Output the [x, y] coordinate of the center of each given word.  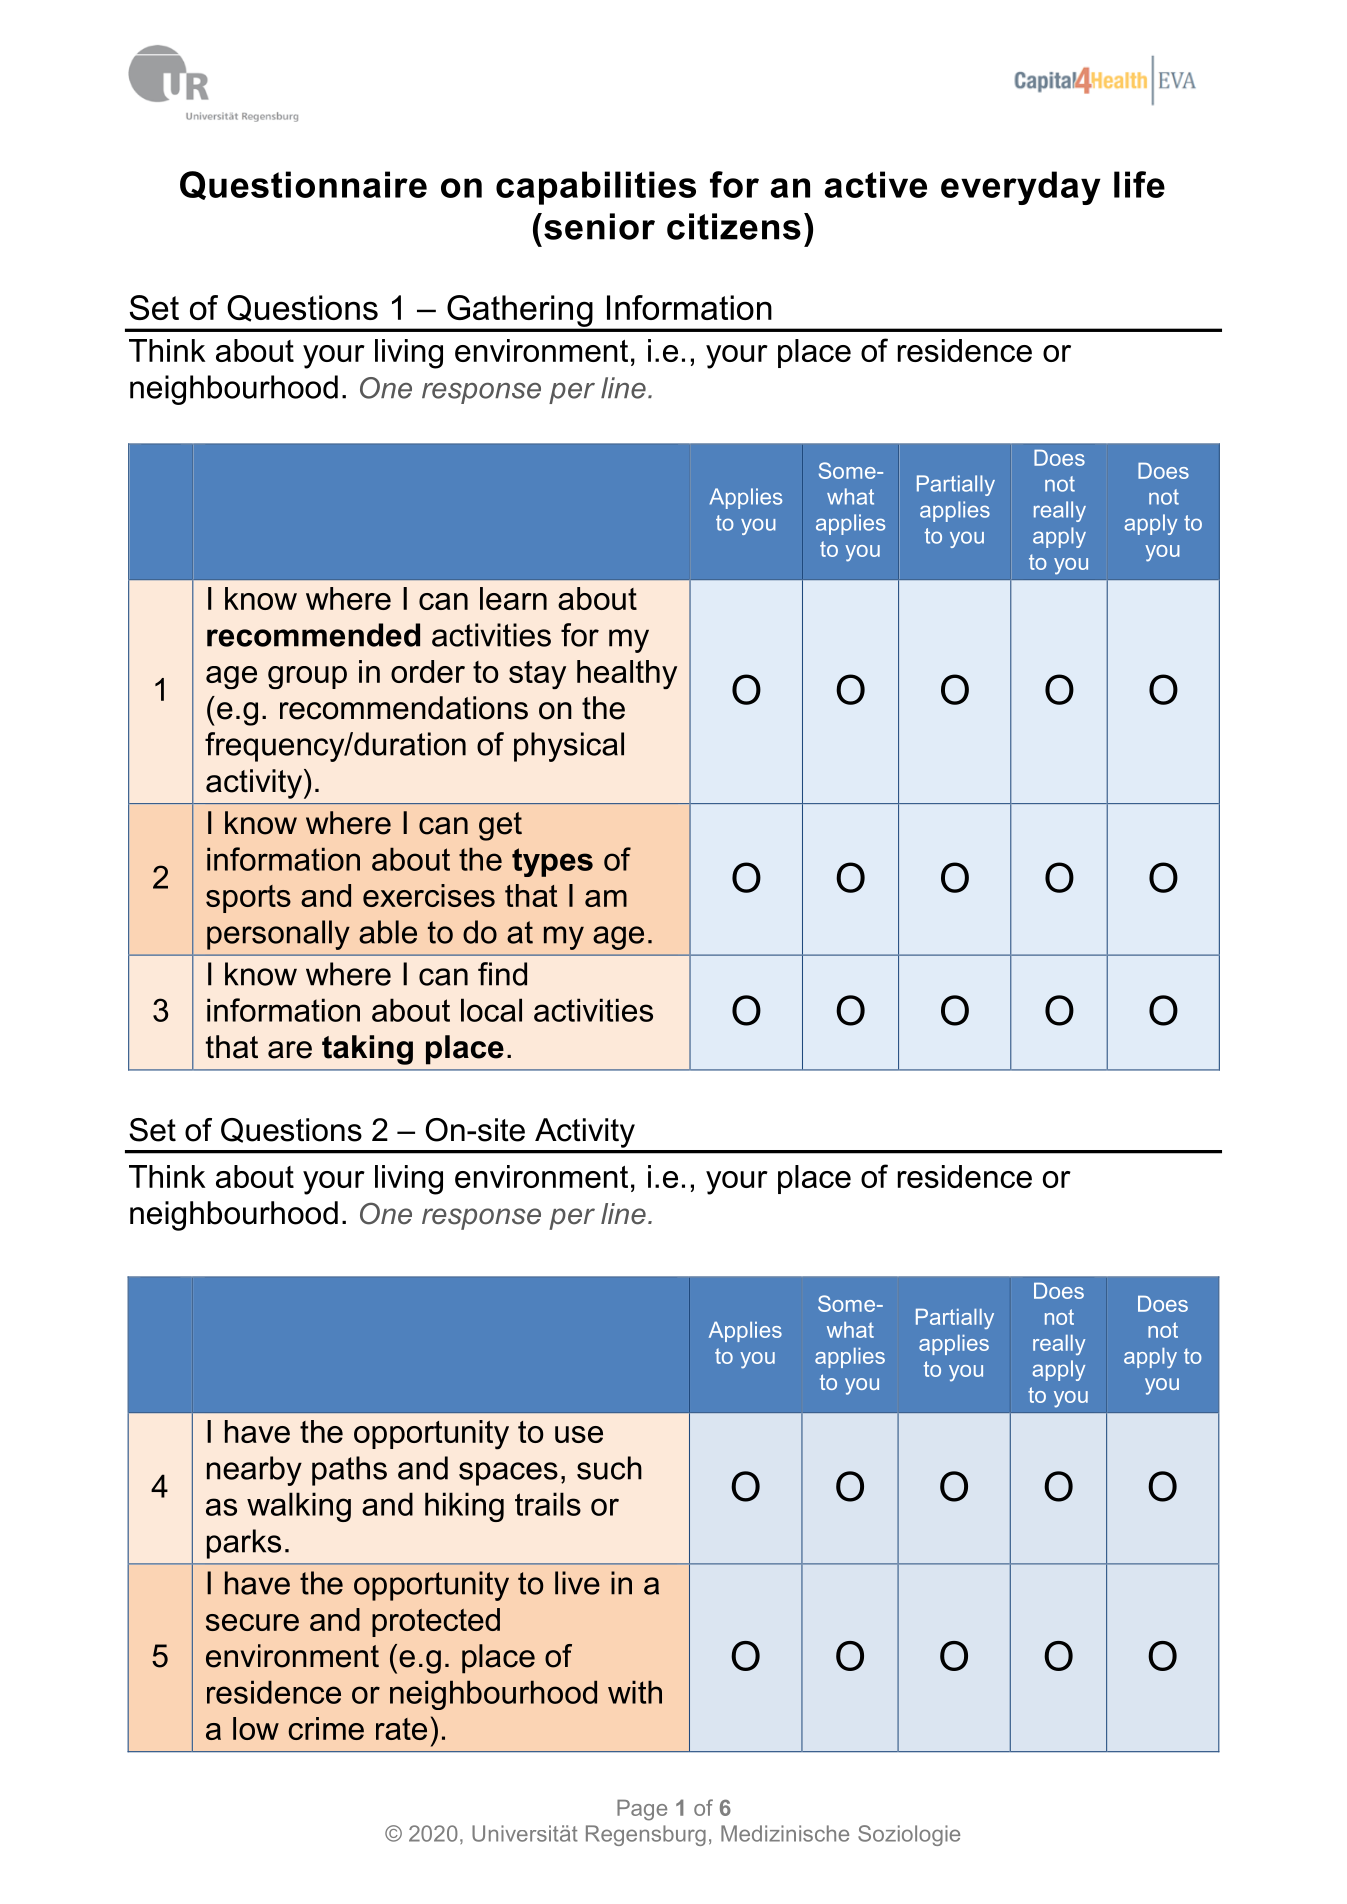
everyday [1021, 188]
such [609, 1468]
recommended [313, 635]
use [579, 1434]
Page [642, 1810]
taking [367, 1050]
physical [569, 747]
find [502, 974]
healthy [627, 674]
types [552, 862]
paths [349, 1471]
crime [326, 1728]
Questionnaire [303, 185]
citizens [734, 226]
